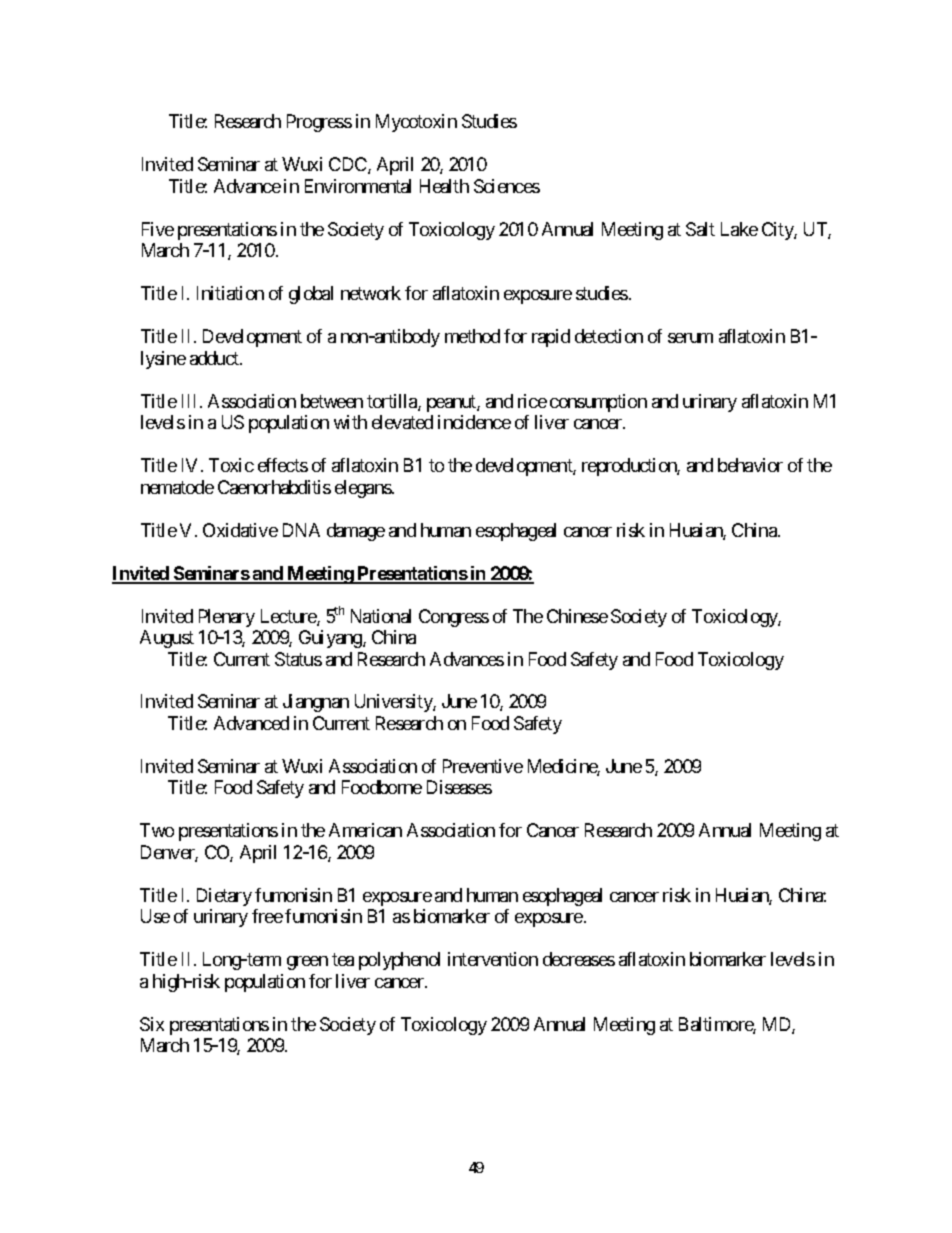 The width and height of the page is (952, 1233). What do you see at coordinates (700, 229) in the page?
I see `Salt` at bounding box center [700, 229].
